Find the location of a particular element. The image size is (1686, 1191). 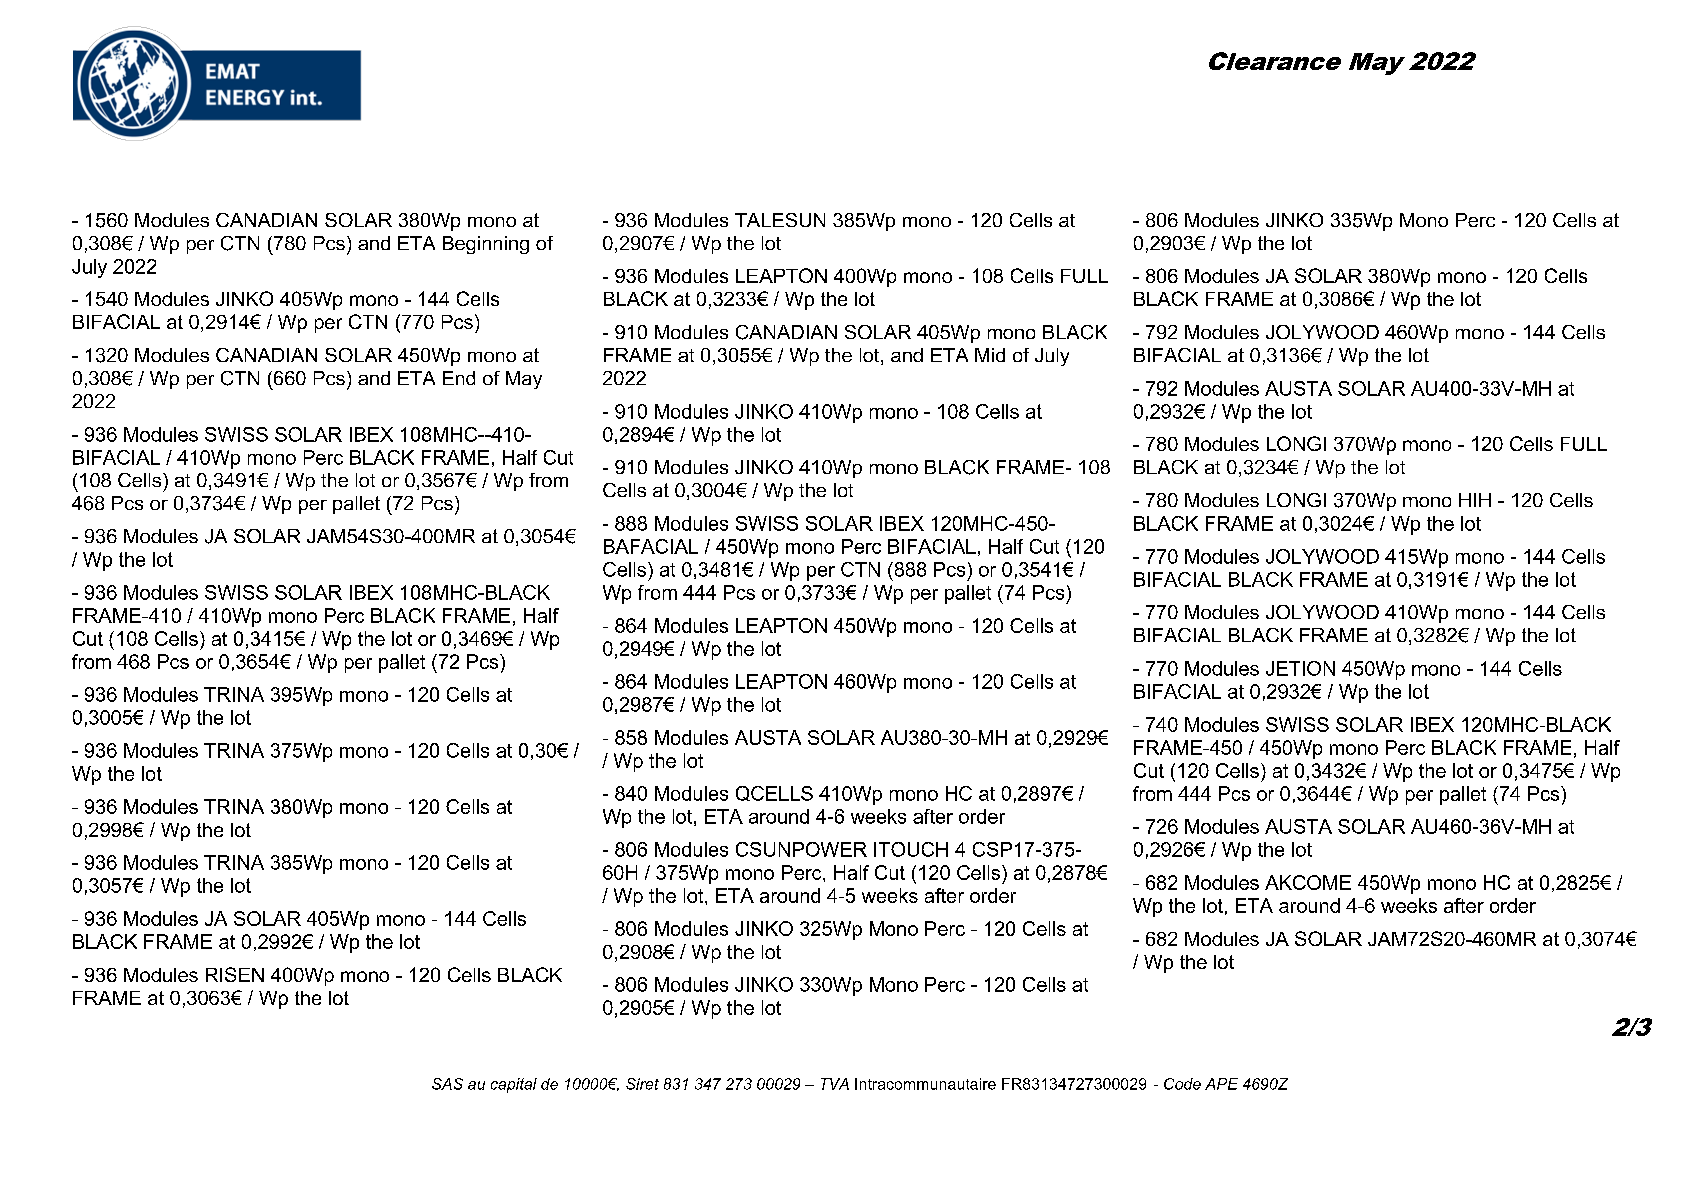

SAS is located at coordinates (447, 1084).
